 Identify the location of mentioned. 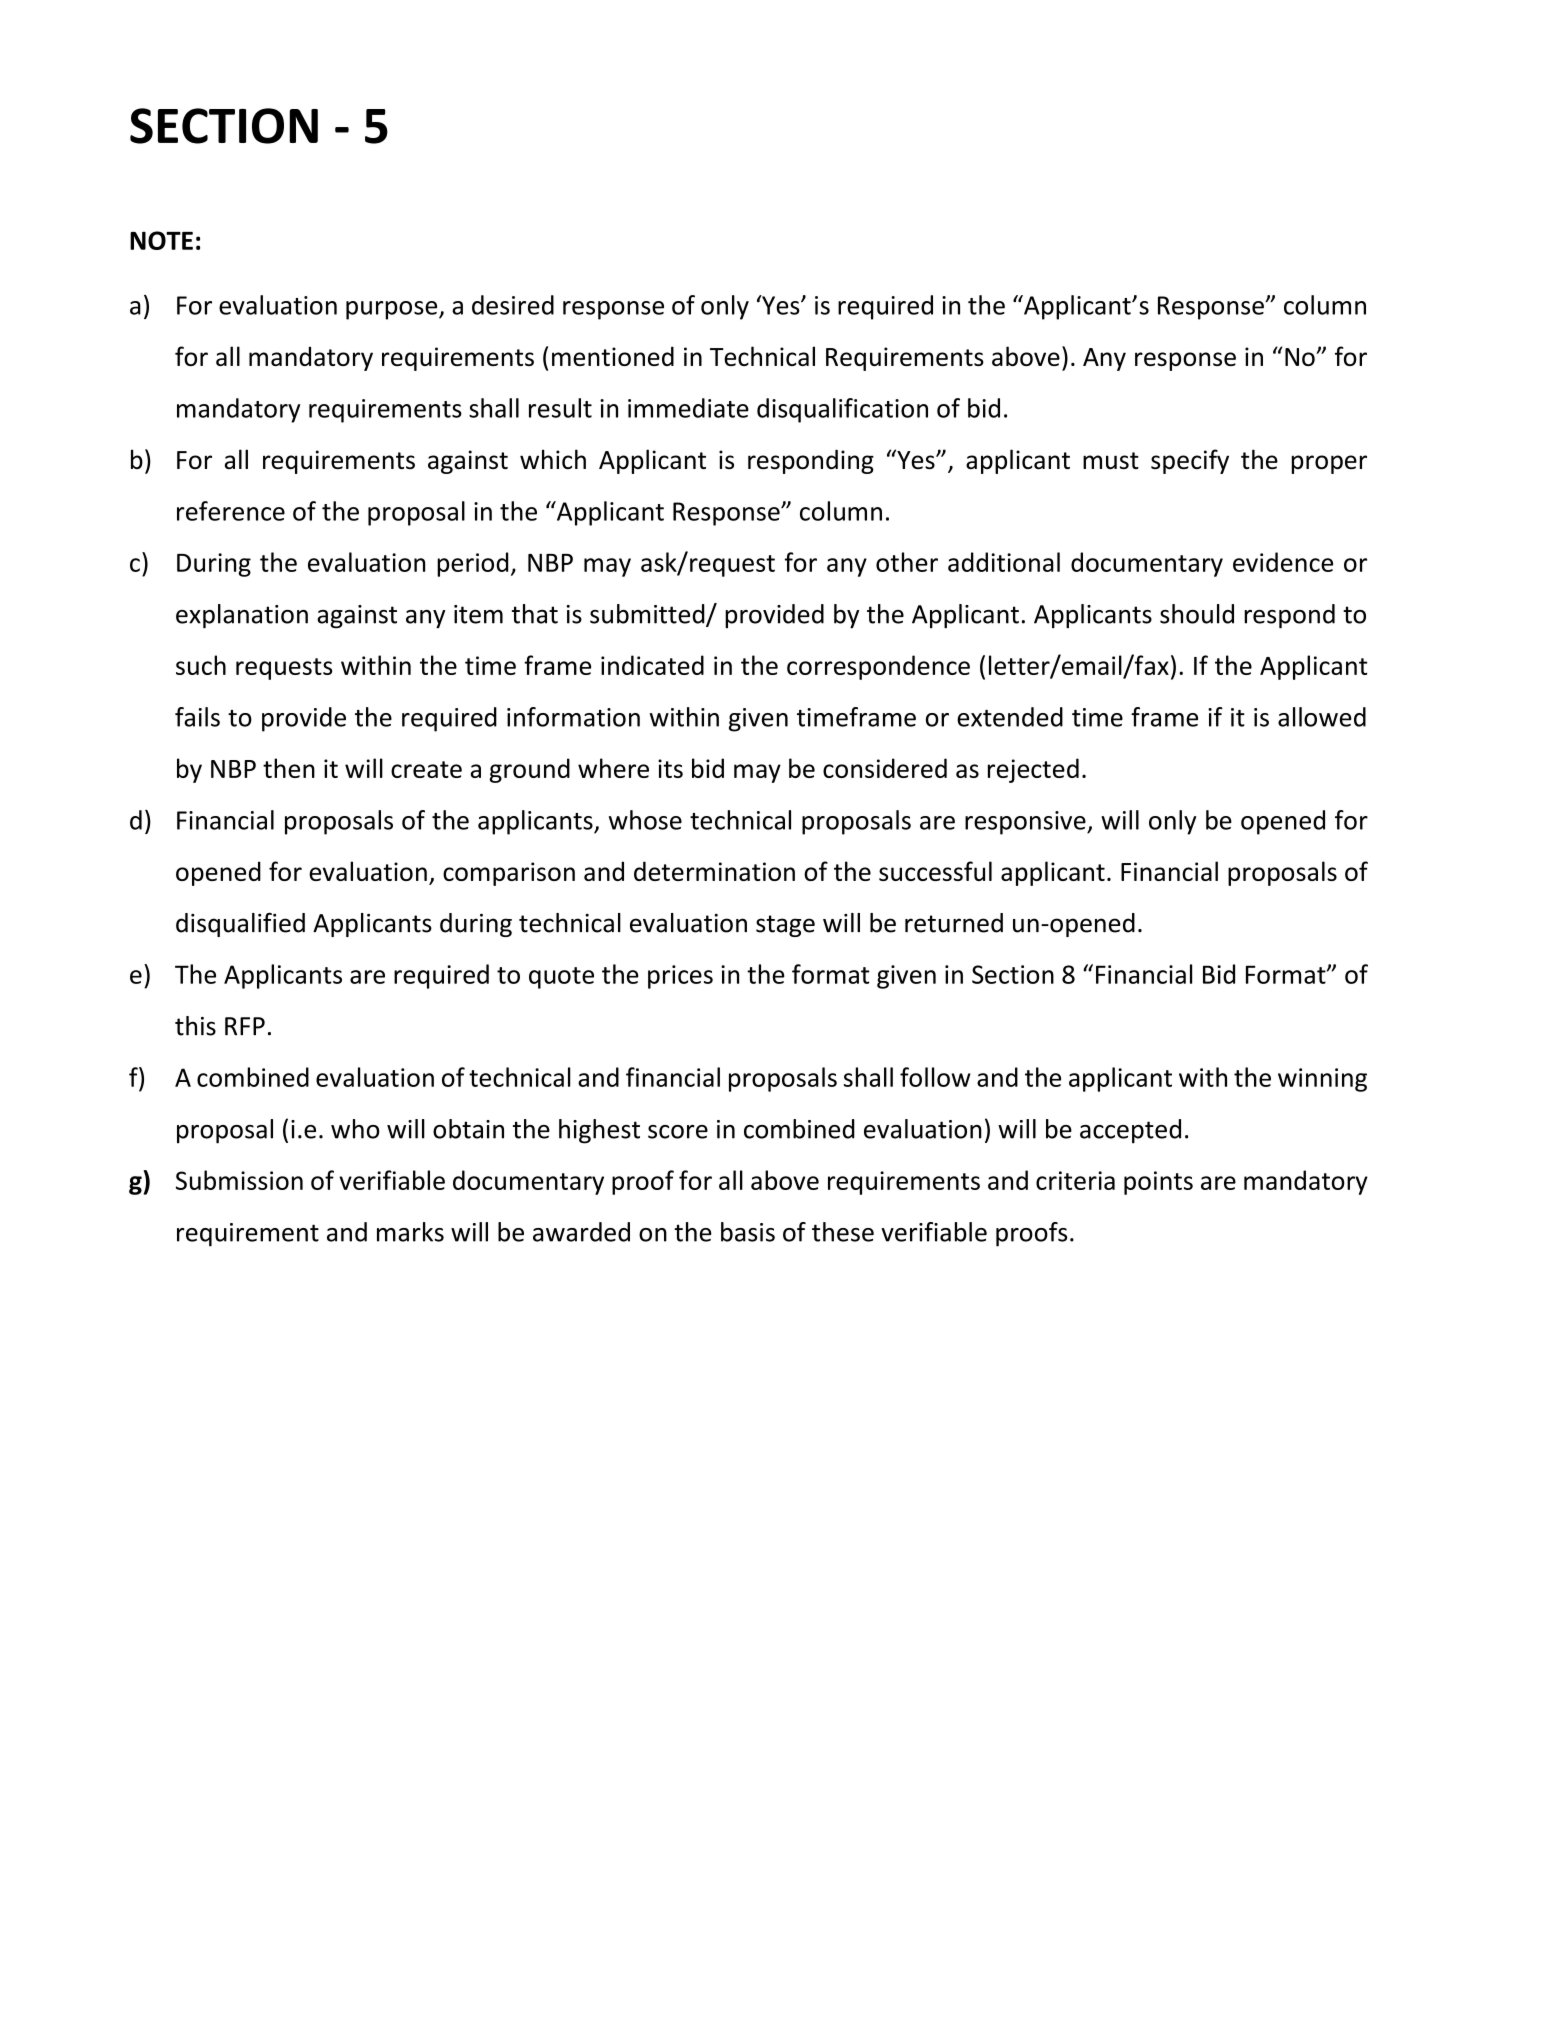
(613, 356).
